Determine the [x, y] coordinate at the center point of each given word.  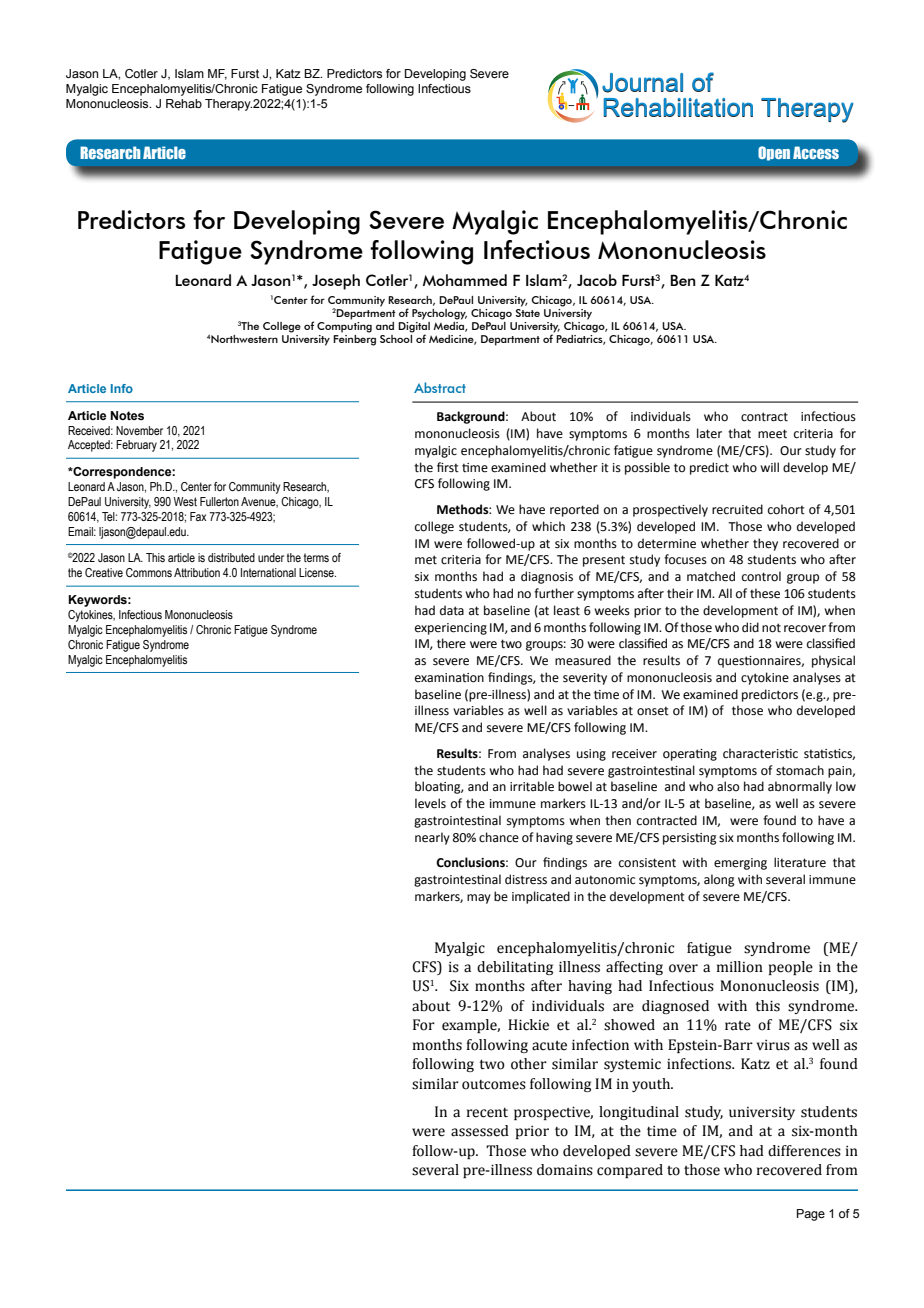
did [750, 627]
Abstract [440, 387]
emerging [740, 864]
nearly [432, 838]
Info [122, 388]
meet [772, 434]
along [719, 880]
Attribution [197, 572]
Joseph [336, 282]
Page [811, 1215]
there [451, 643]
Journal [642, 83]
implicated [541, 897]
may [479, 899]
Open [774, 153]
